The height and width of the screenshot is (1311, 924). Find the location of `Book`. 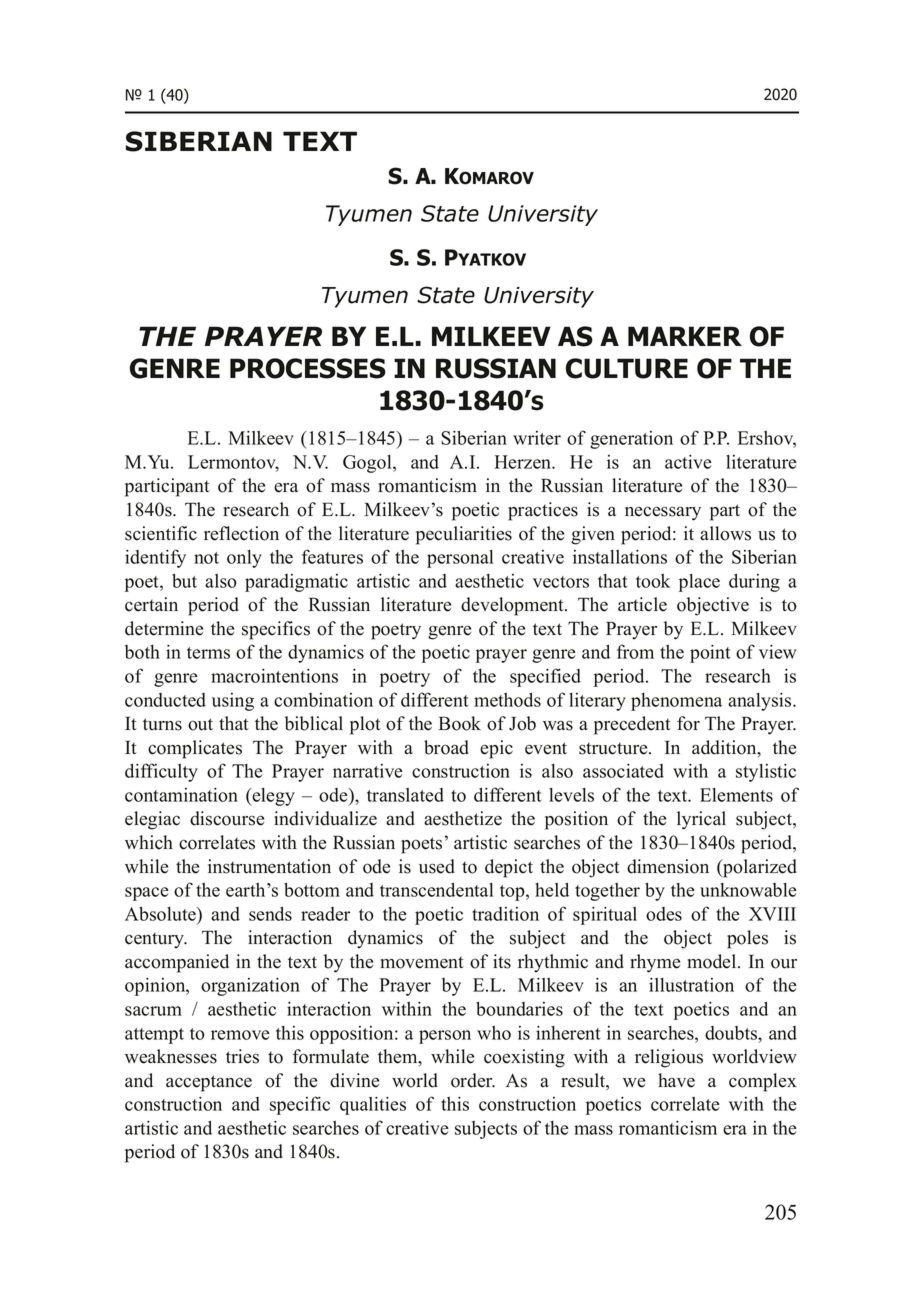

Book is located at coordinates (460, 723).
